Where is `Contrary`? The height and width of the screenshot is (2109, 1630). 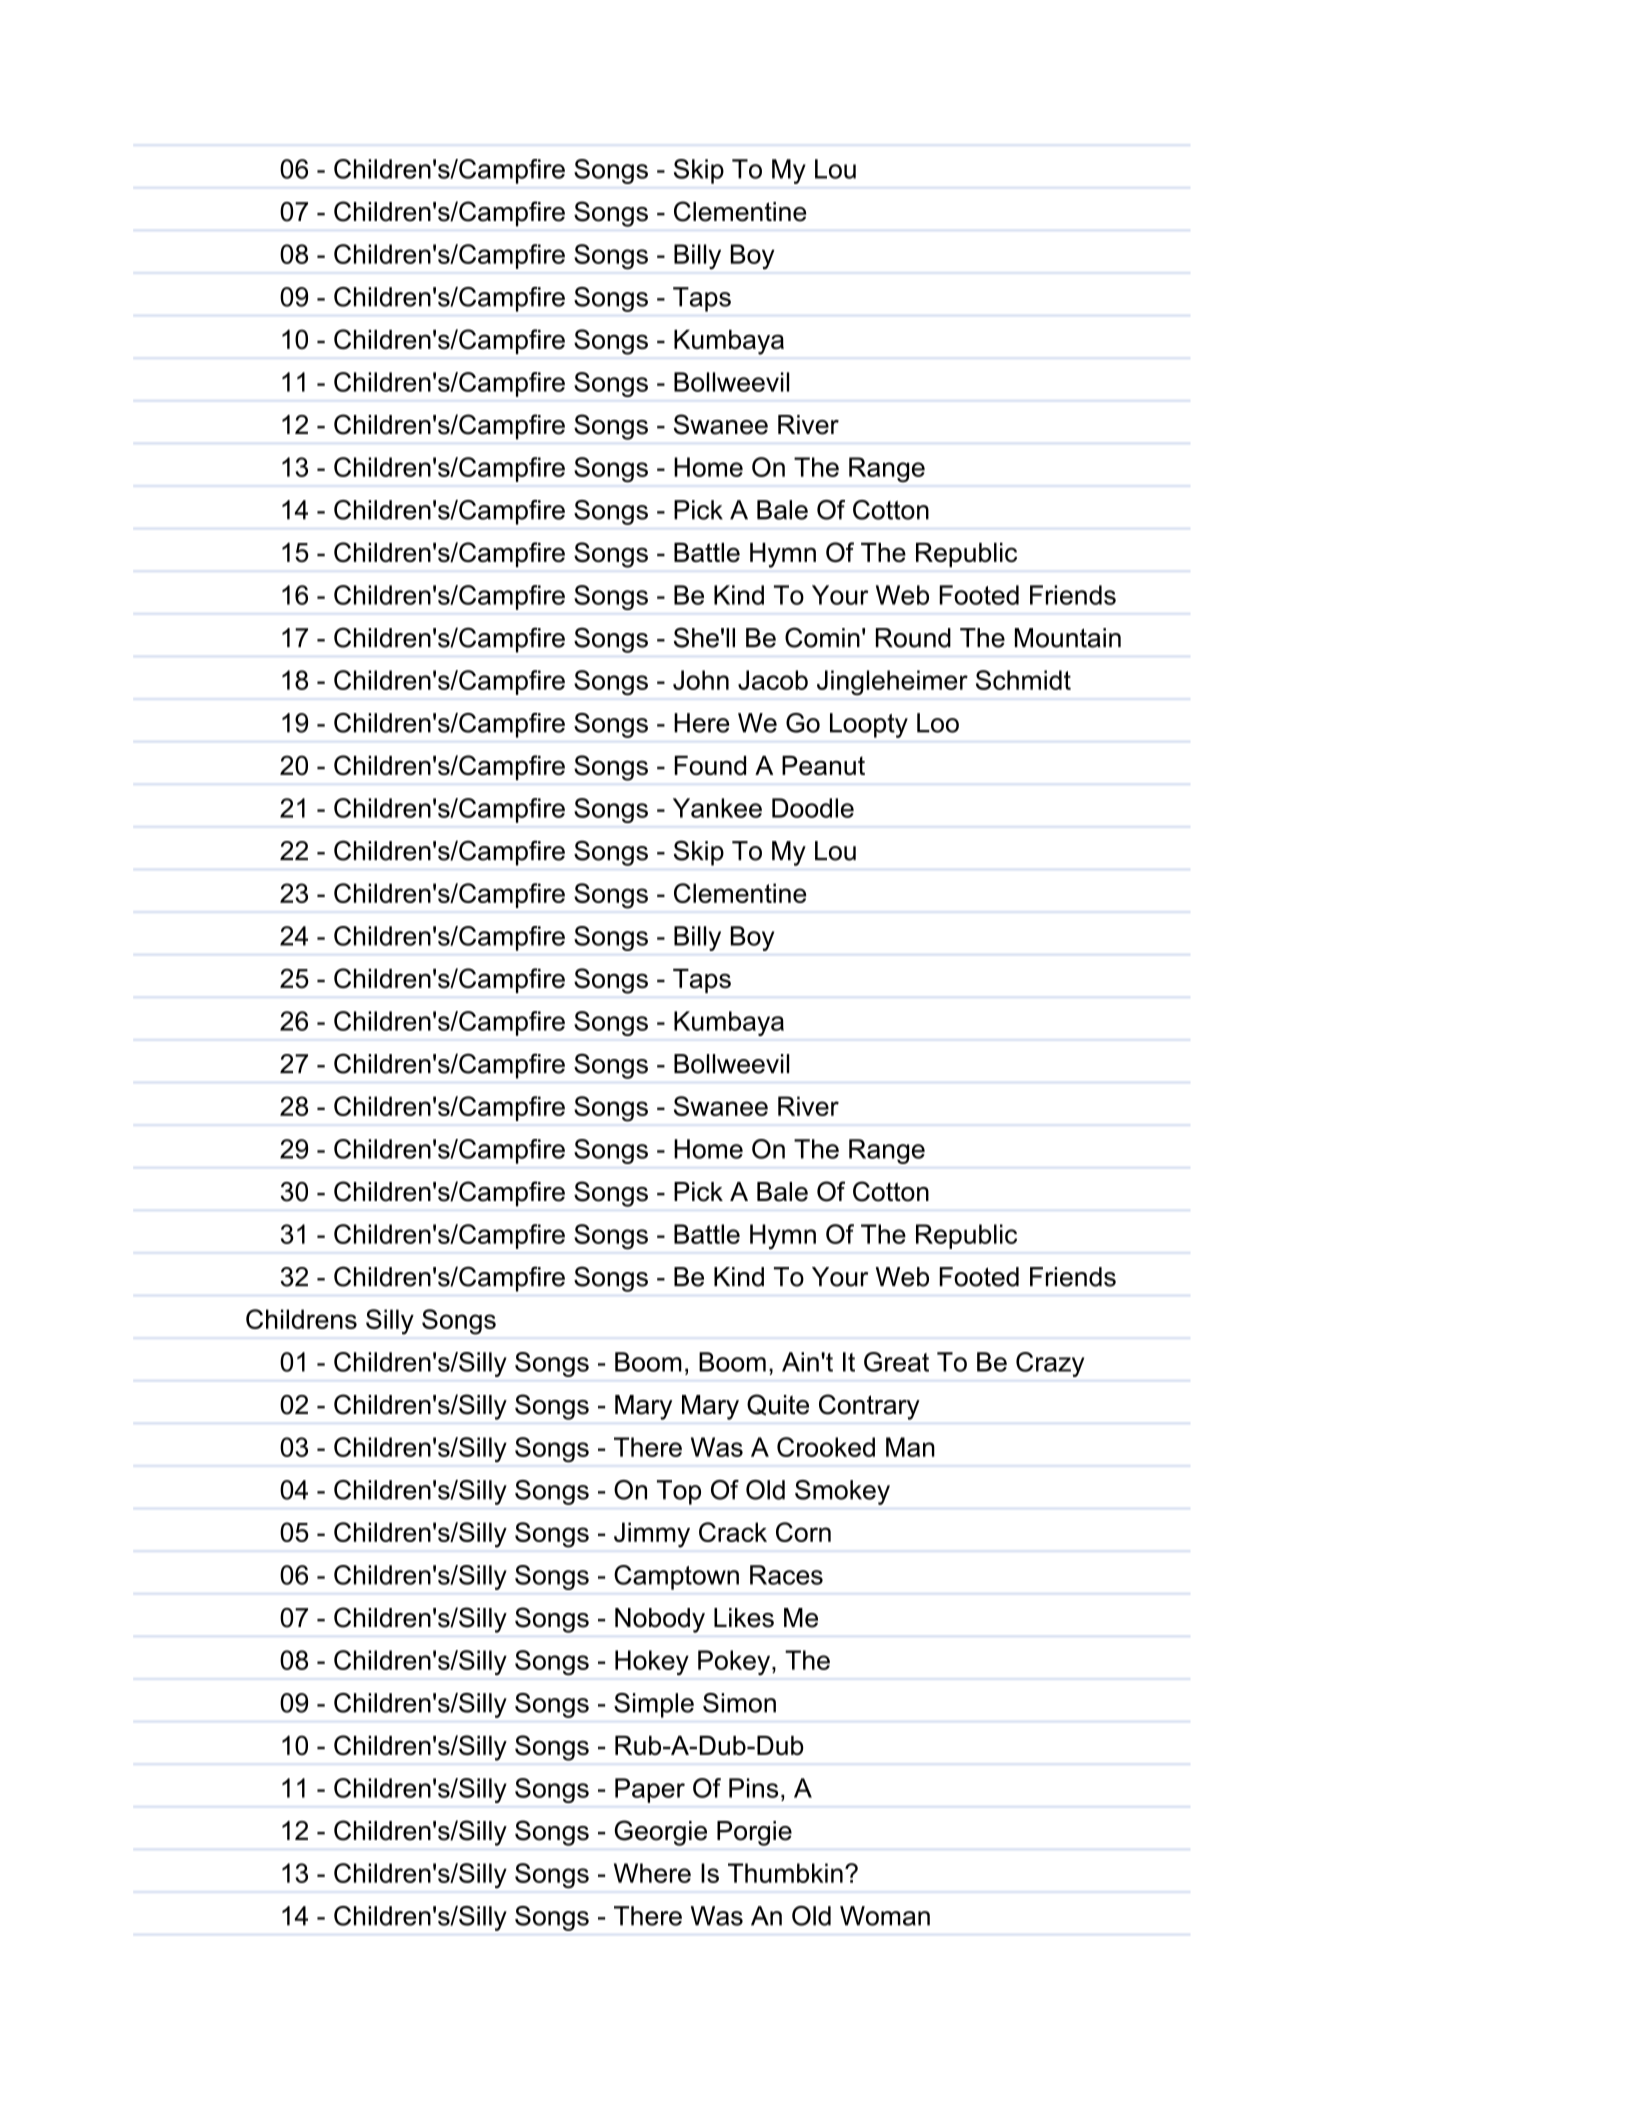 Contrary is located at coordinates (869, 1407).
